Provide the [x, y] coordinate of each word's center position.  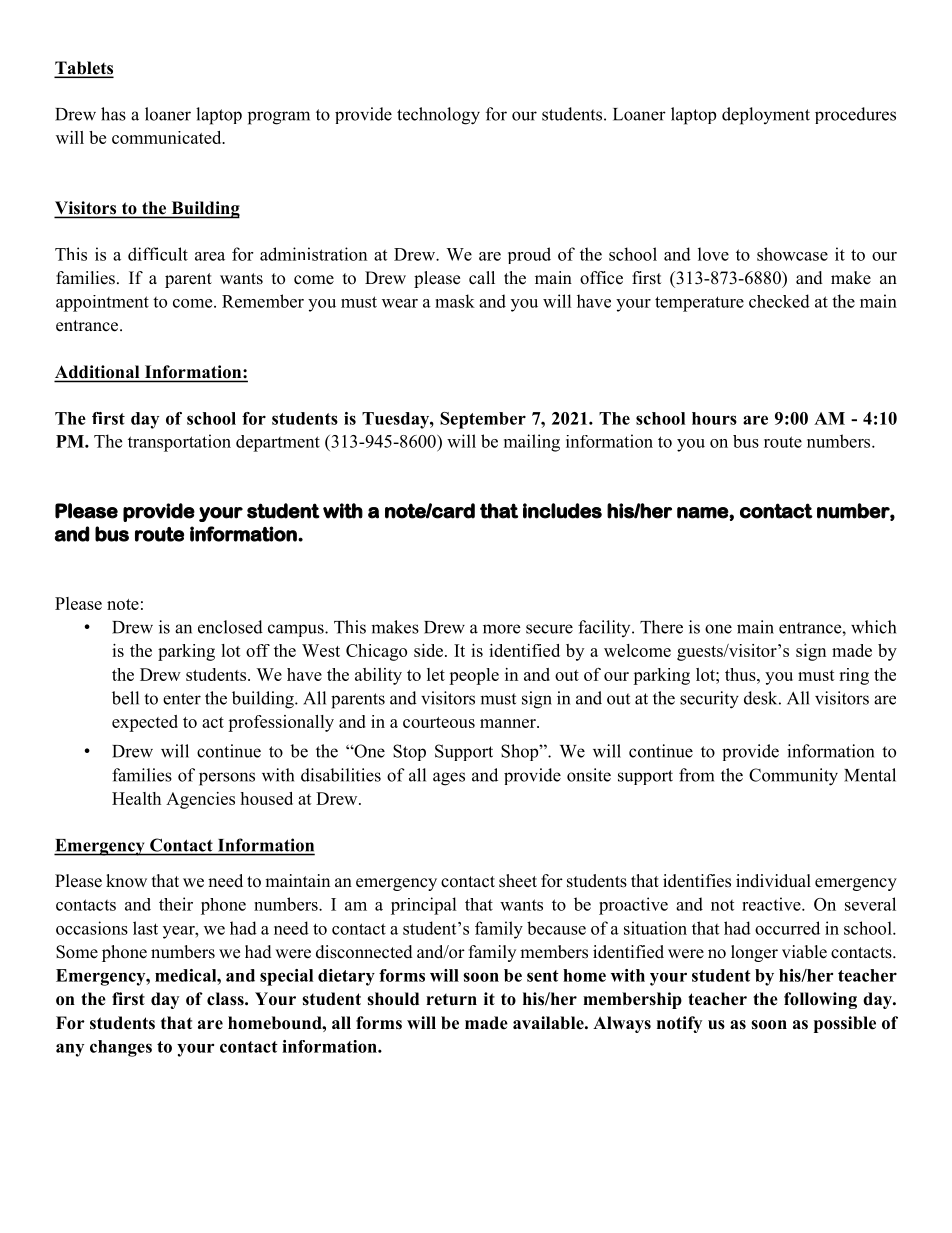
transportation [179, 443]
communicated [168, 137]
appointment [102, 303]
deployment [766, 116]
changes [121, 1048]
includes [562, 511]
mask [455, 301]
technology [438, 116]
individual [773, 880]
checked [779, 301]
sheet [518, 881]
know [126, 881]
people [474, 676]
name [703, 513]
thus [741, 674]
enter [182, 699]
